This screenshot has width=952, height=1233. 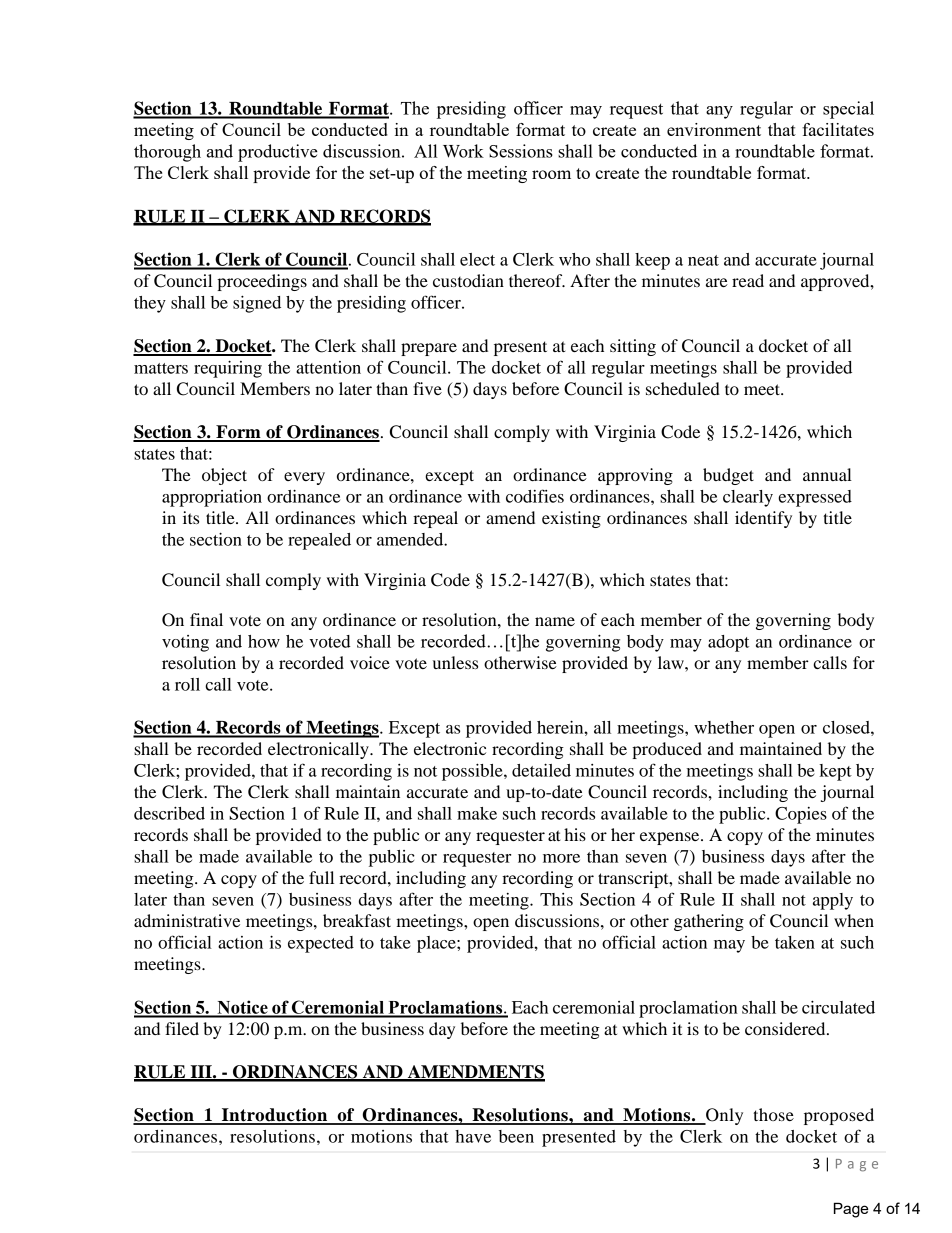 I want to click on Introduction, so click(x=275, y=1116).
